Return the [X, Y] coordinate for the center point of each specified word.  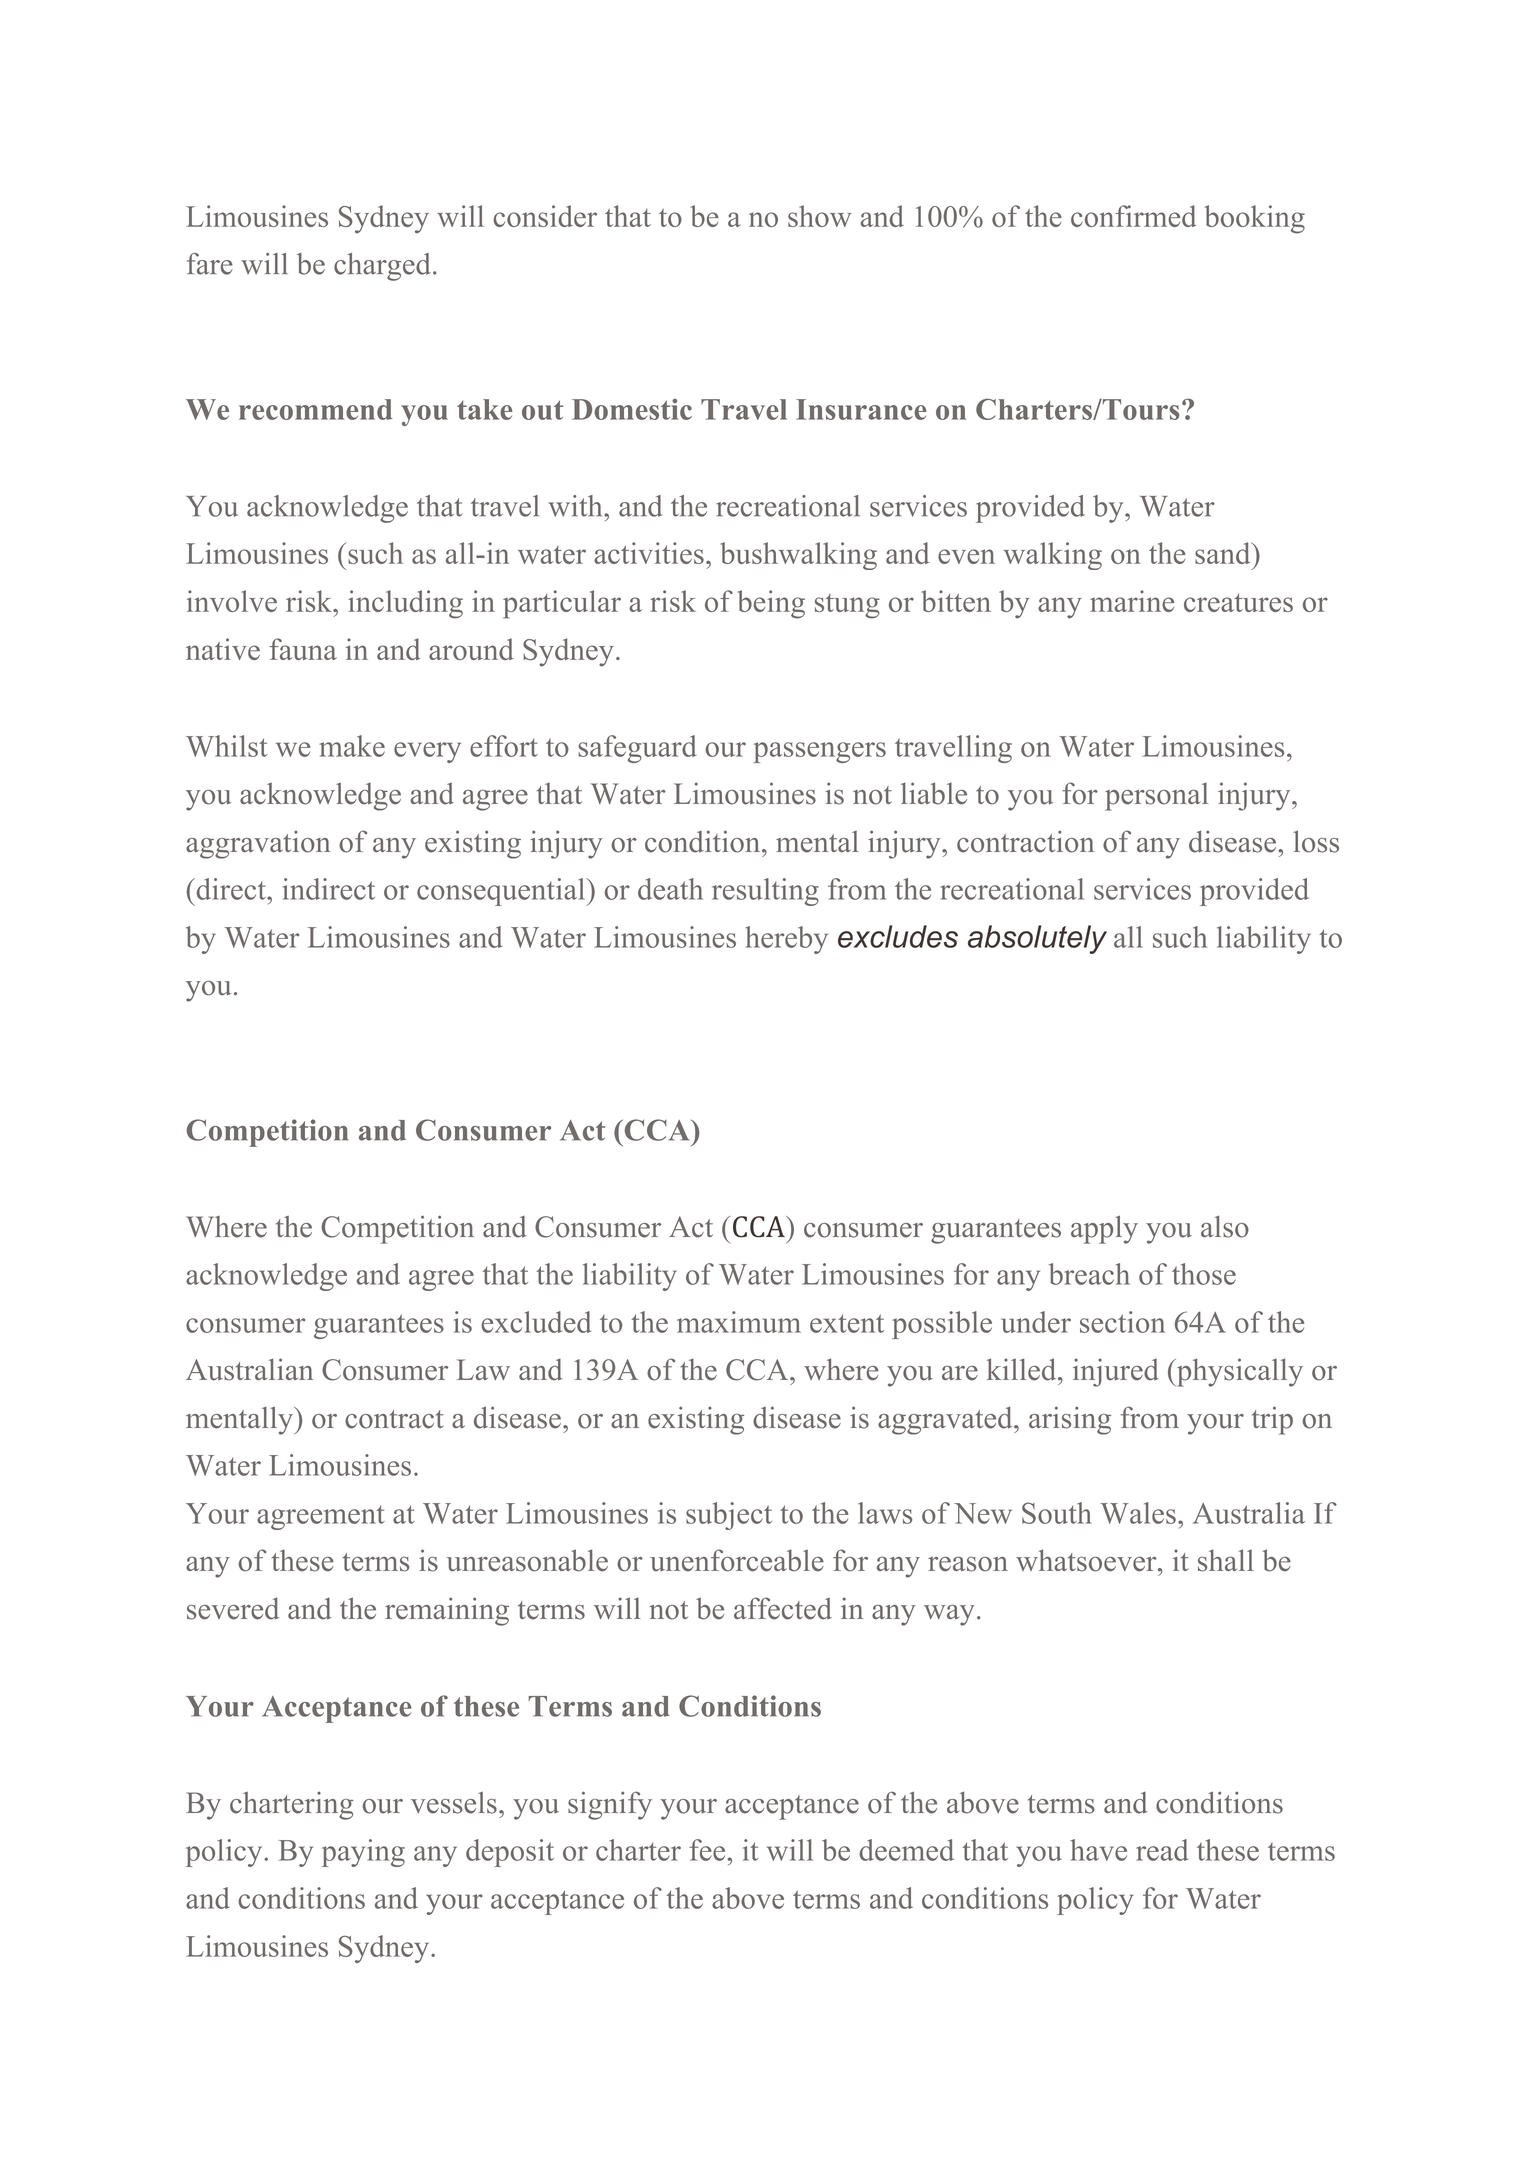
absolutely [1037, 939]
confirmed [1133, 216]
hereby [786, 940]
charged [382, 267]
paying [363, 1853]
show [819, 216]
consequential [502, 892]
